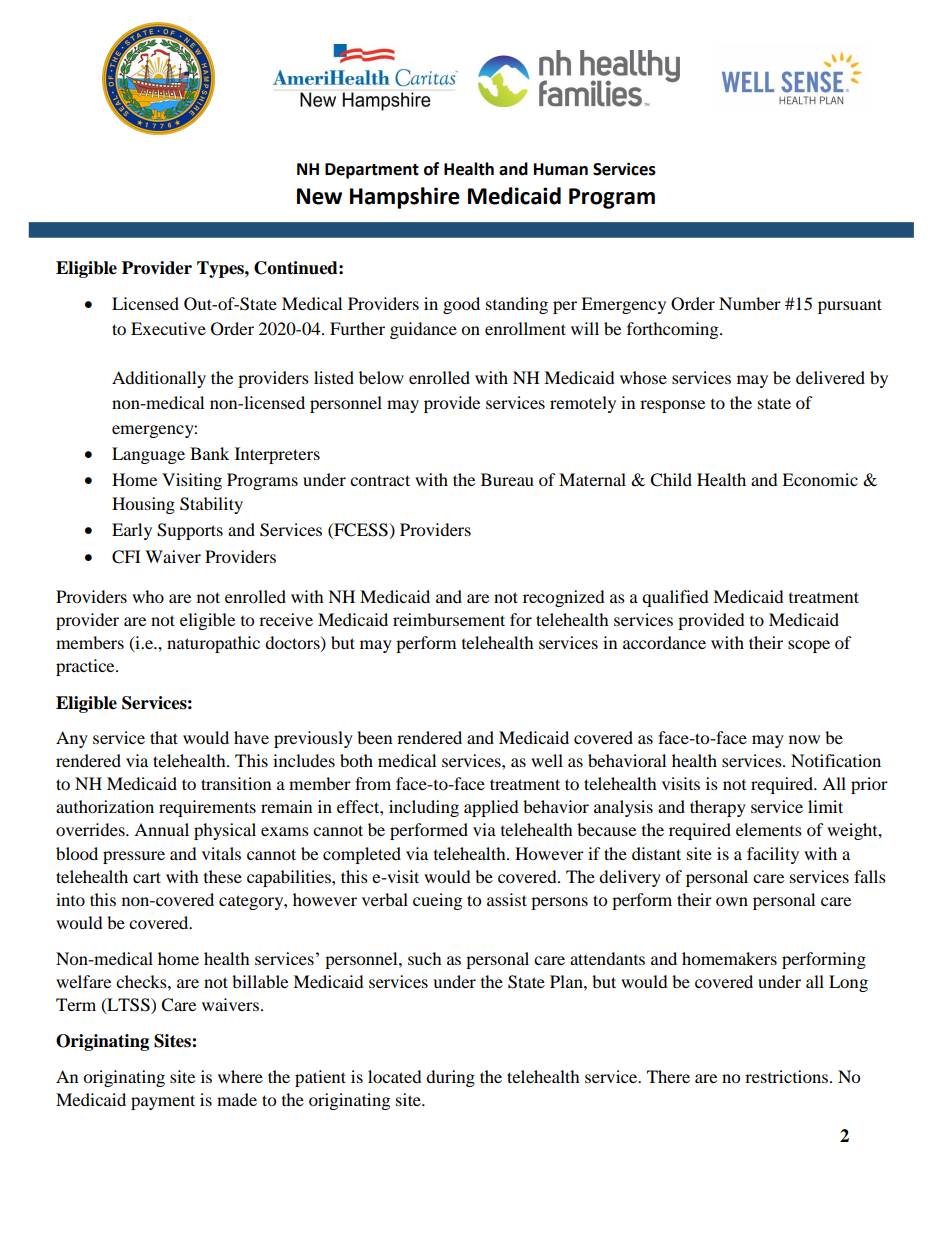  Describe the element at coordinates (319, 196) in the page. I see `New` at that location.
